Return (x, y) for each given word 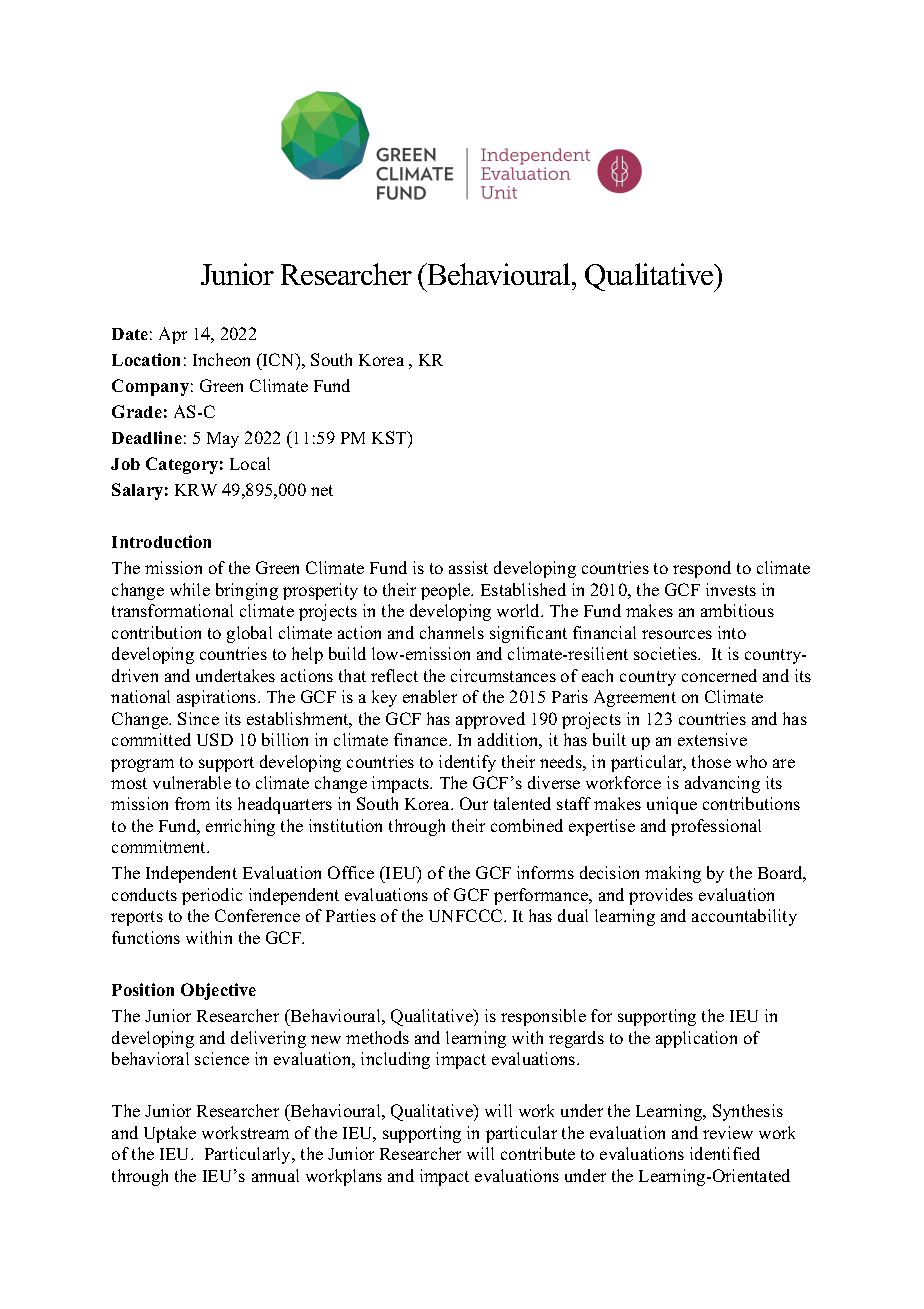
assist (468, 567)
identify (467, 763)
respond (702, 569)
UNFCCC (467, 915)
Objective (218, 991)
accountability (744, 917)
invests (731, 589)
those (711, 761)
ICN (279, 359)
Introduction (161, 541)
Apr (173, 335)
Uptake (170, 1134)
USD (215, 739)
